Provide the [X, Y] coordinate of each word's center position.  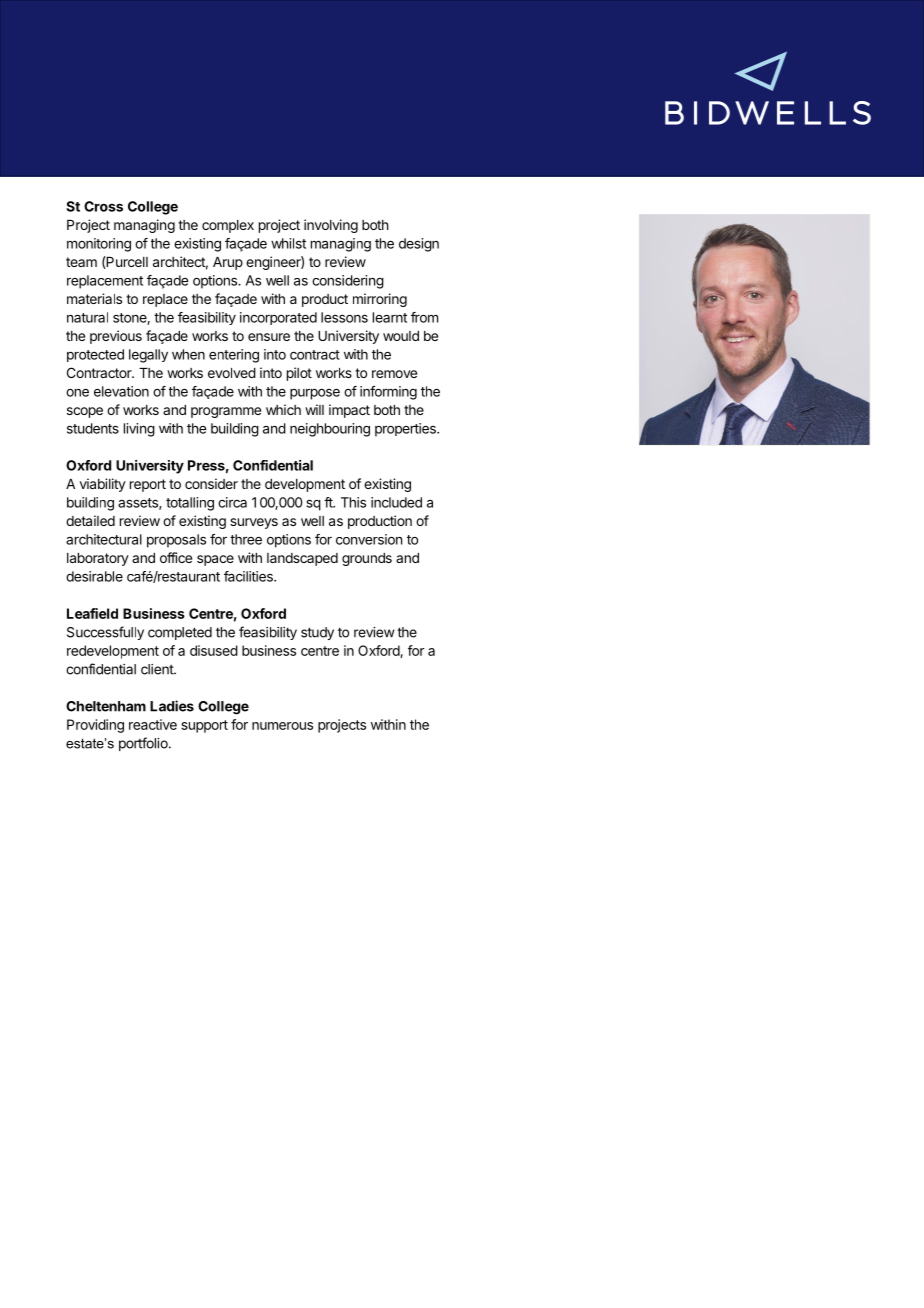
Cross [103, 206]
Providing [95, 726]
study [317, 633]
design [419, 245]
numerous [282, 726]
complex [228, 226]
